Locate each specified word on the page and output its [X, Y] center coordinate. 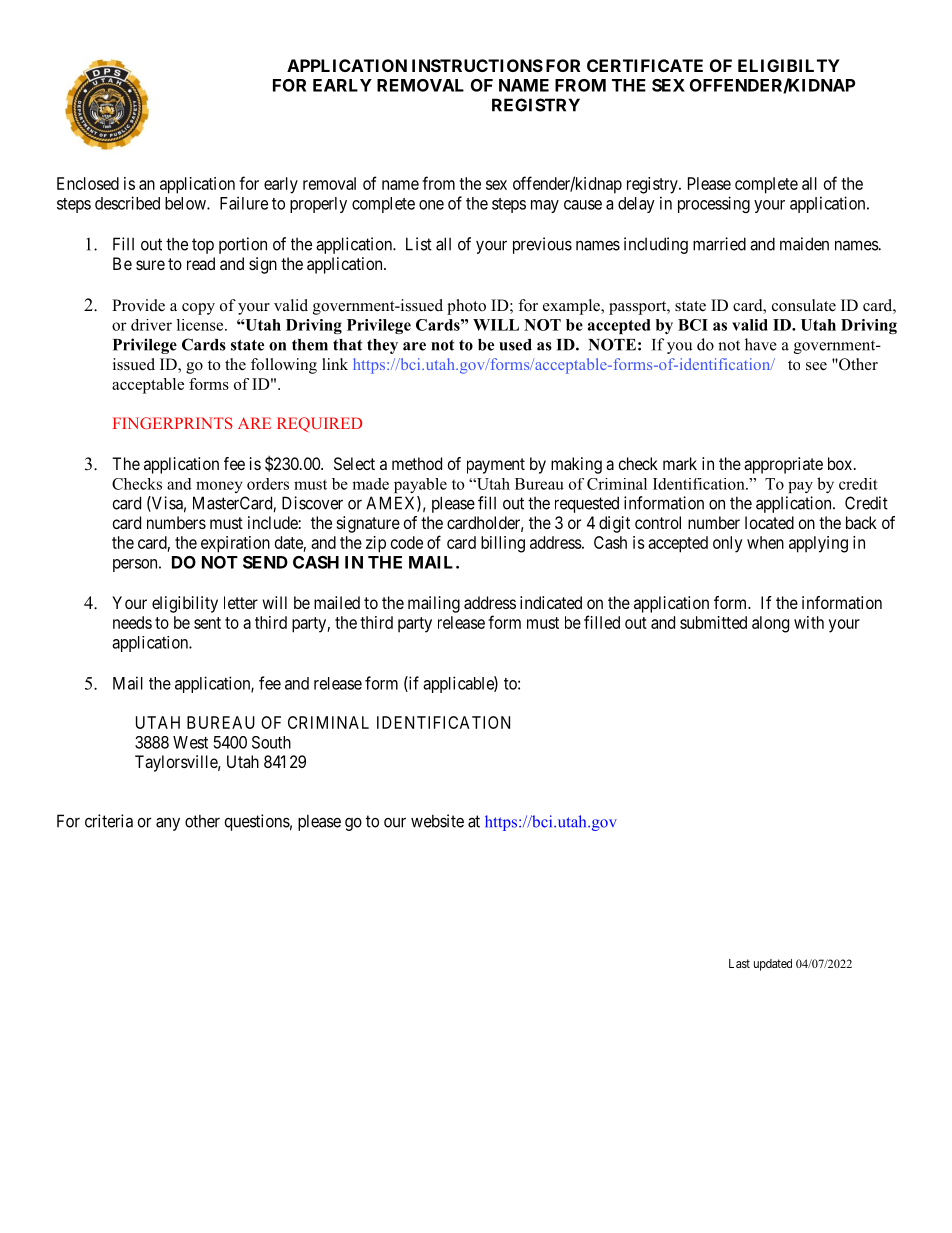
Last [739, 963]
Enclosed [88, 183]
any [168, 824]
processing [714, 204]
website [437, 821]
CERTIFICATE [645, 65]
